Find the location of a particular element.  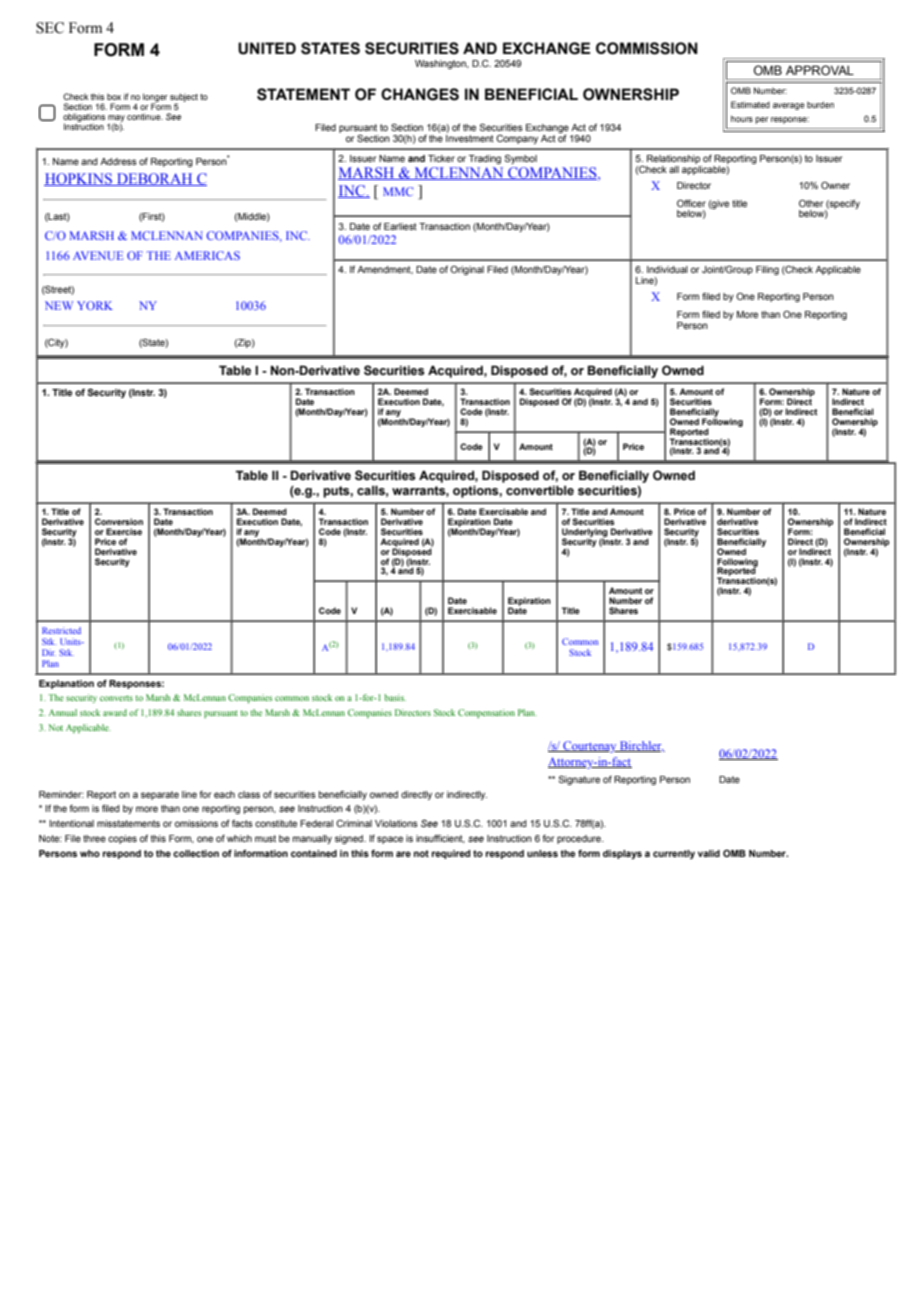

box is located at coordinates (114, 97).
